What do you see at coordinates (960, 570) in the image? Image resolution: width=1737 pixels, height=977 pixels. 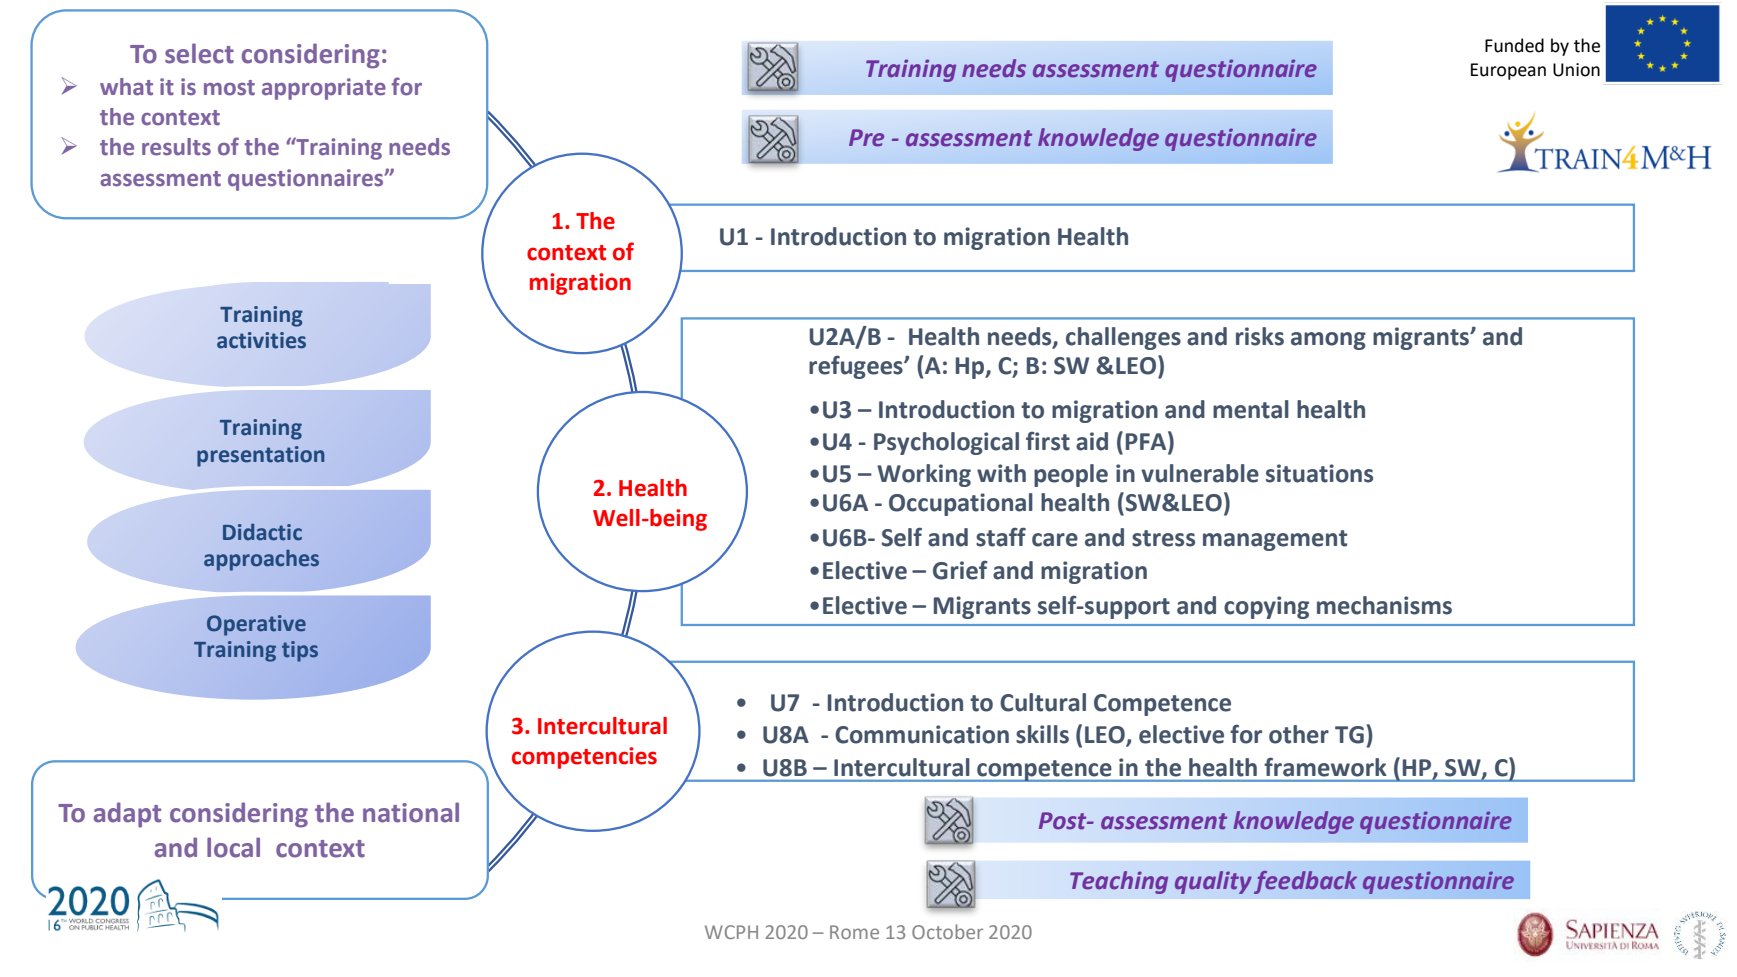 I see `Grief` at bounding box center [960, 570].
